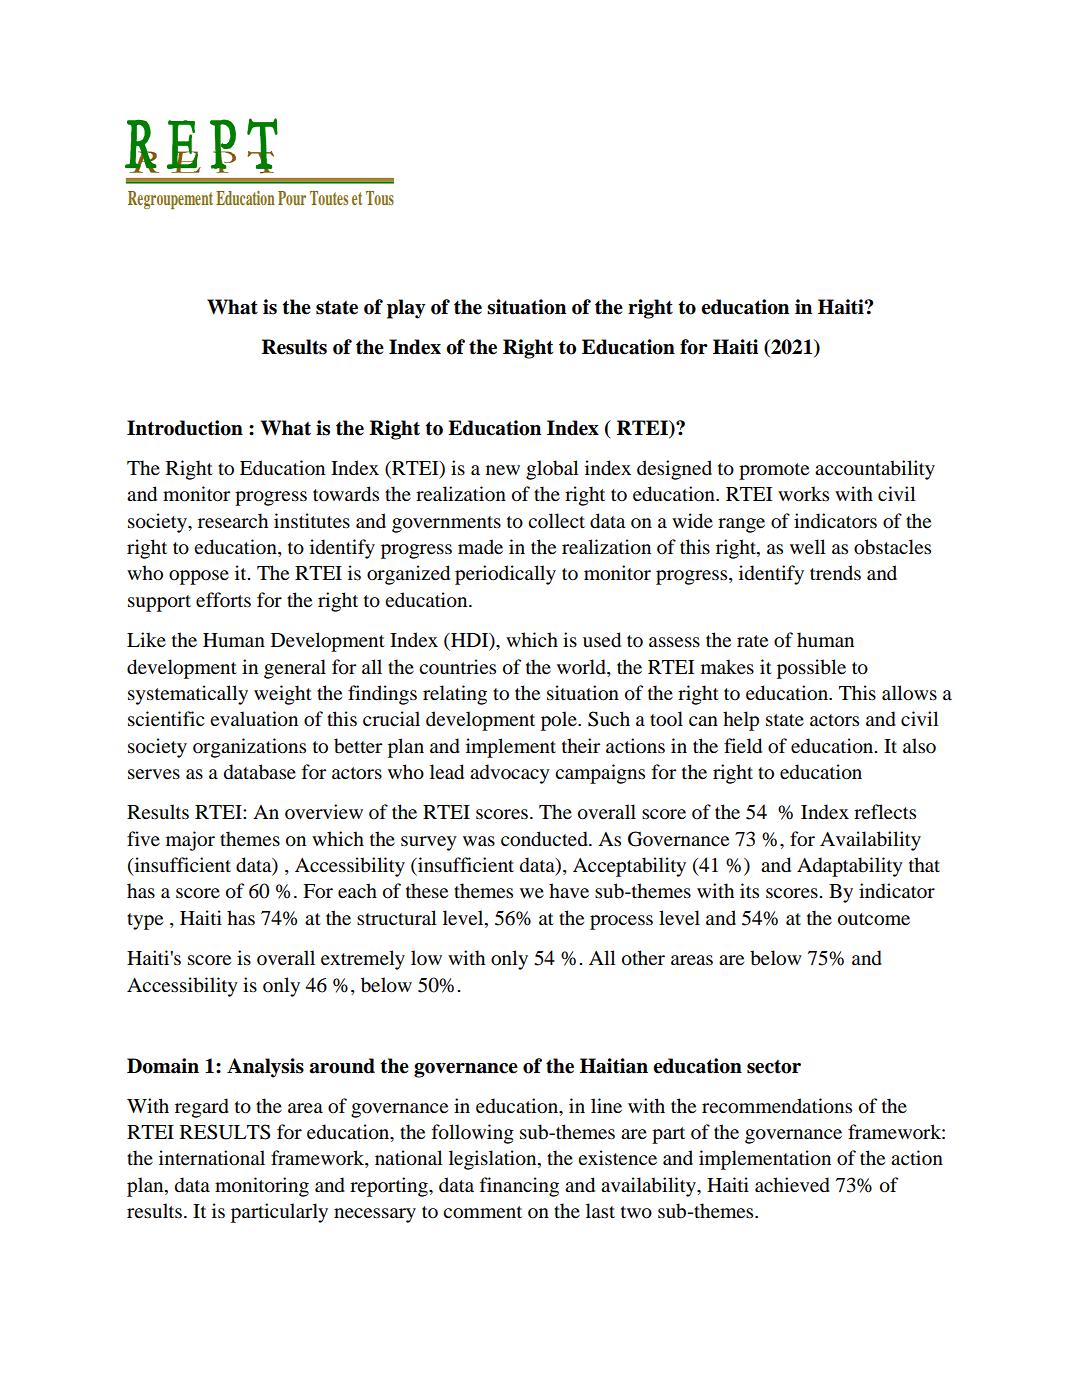  Describe the element at coordinates (552, 470) in the image. I see `global` at that location.
